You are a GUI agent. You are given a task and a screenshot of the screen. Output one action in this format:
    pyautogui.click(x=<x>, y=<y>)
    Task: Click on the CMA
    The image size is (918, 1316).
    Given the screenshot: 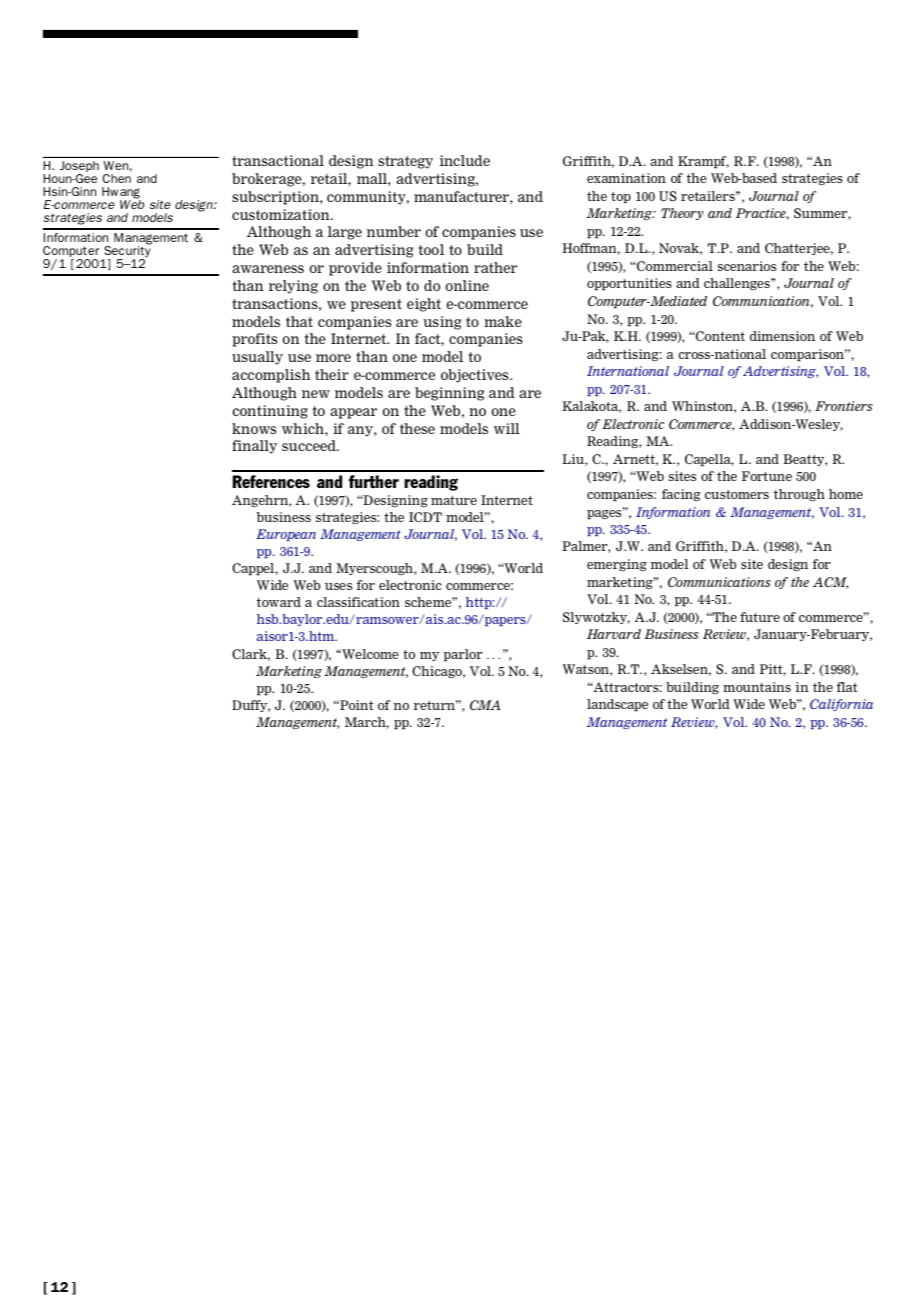 What is the action you would take?
    pyautogui.click(x=485, y=705)
